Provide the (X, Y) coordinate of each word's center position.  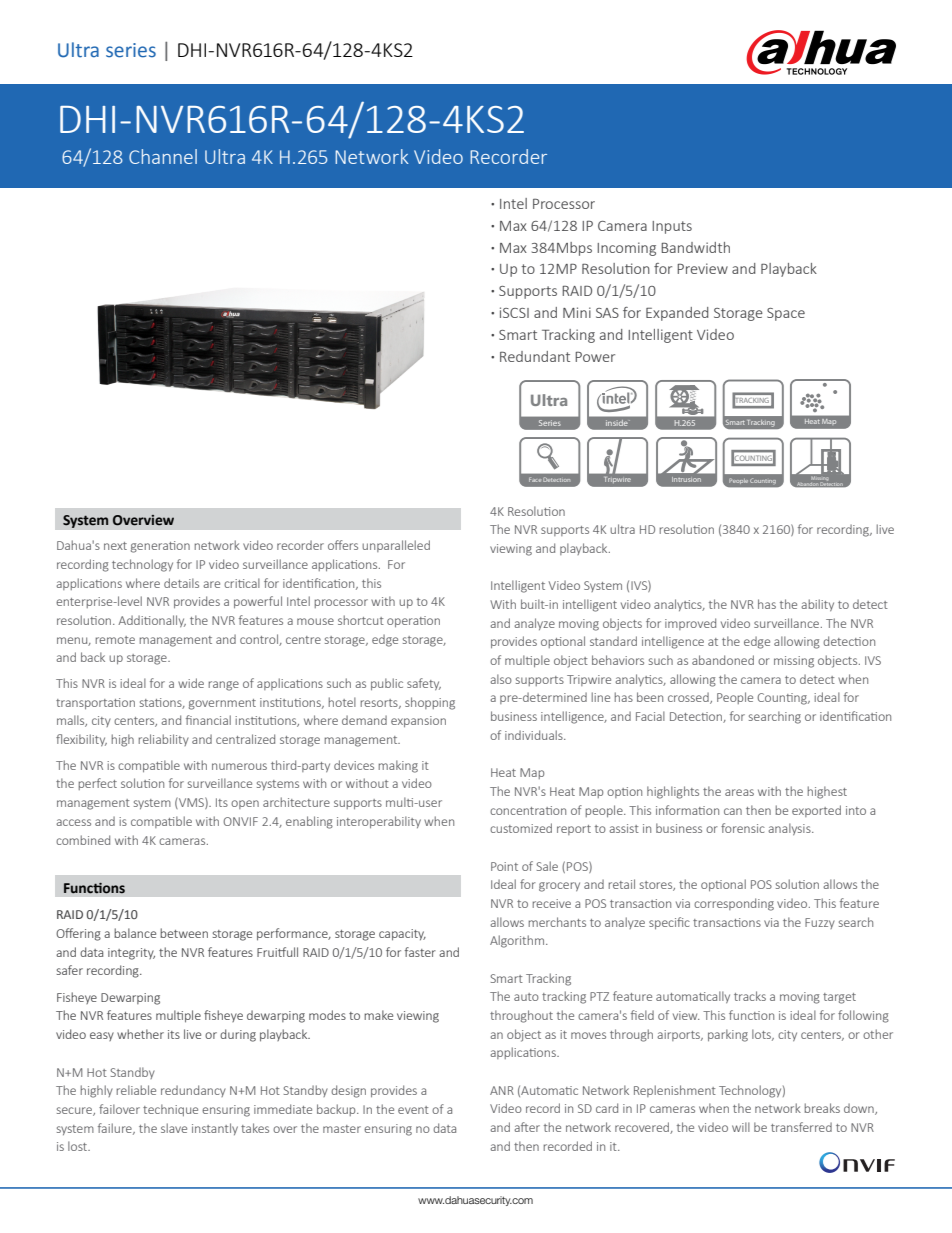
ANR (502, 1090)
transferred (801, 1127)
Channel (163, 156)
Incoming (626, 249)
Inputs (672, 227)
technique (170, 1110)
